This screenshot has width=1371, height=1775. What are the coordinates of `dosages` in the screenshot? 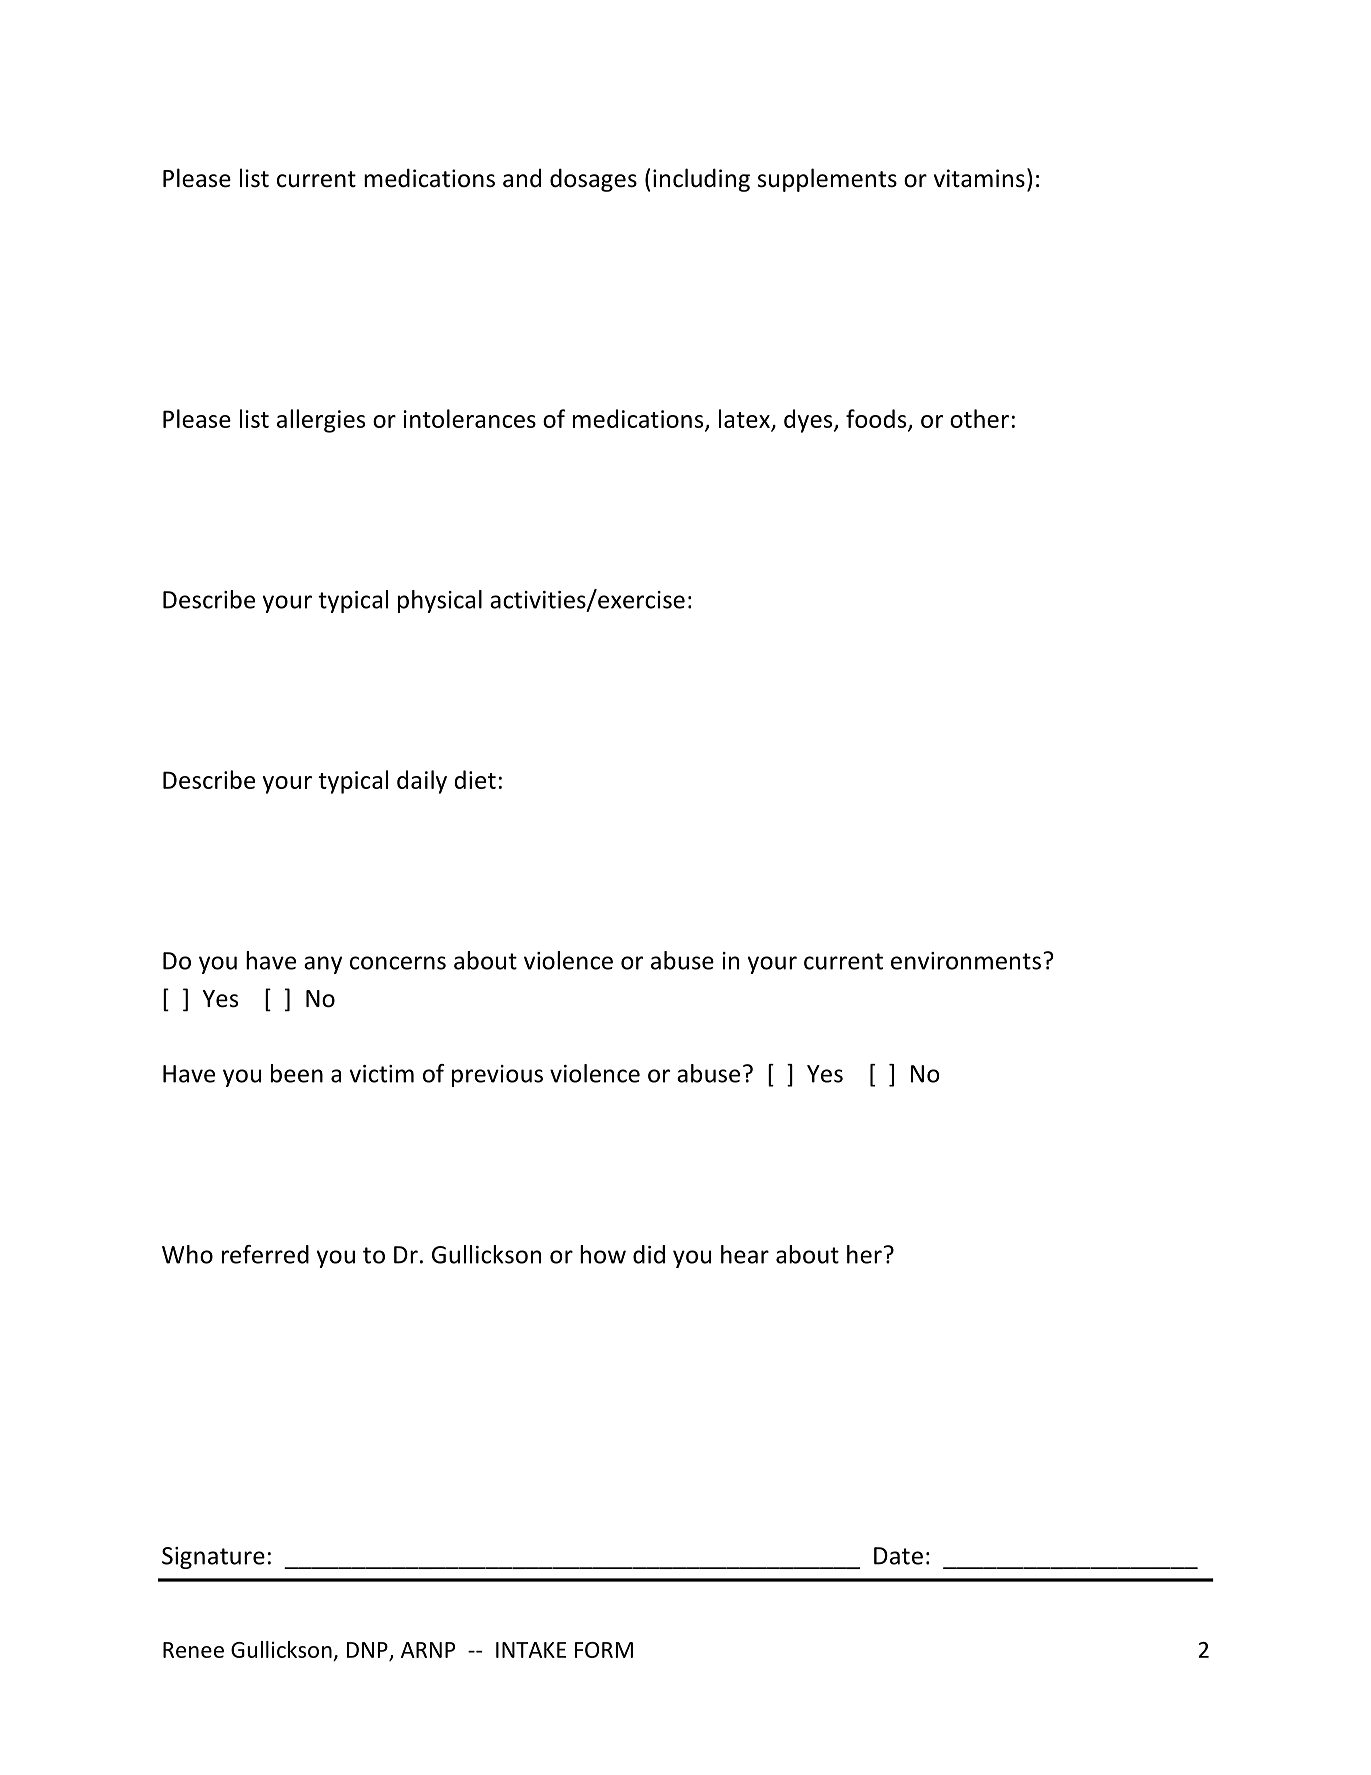 It's located at (593, 180).
